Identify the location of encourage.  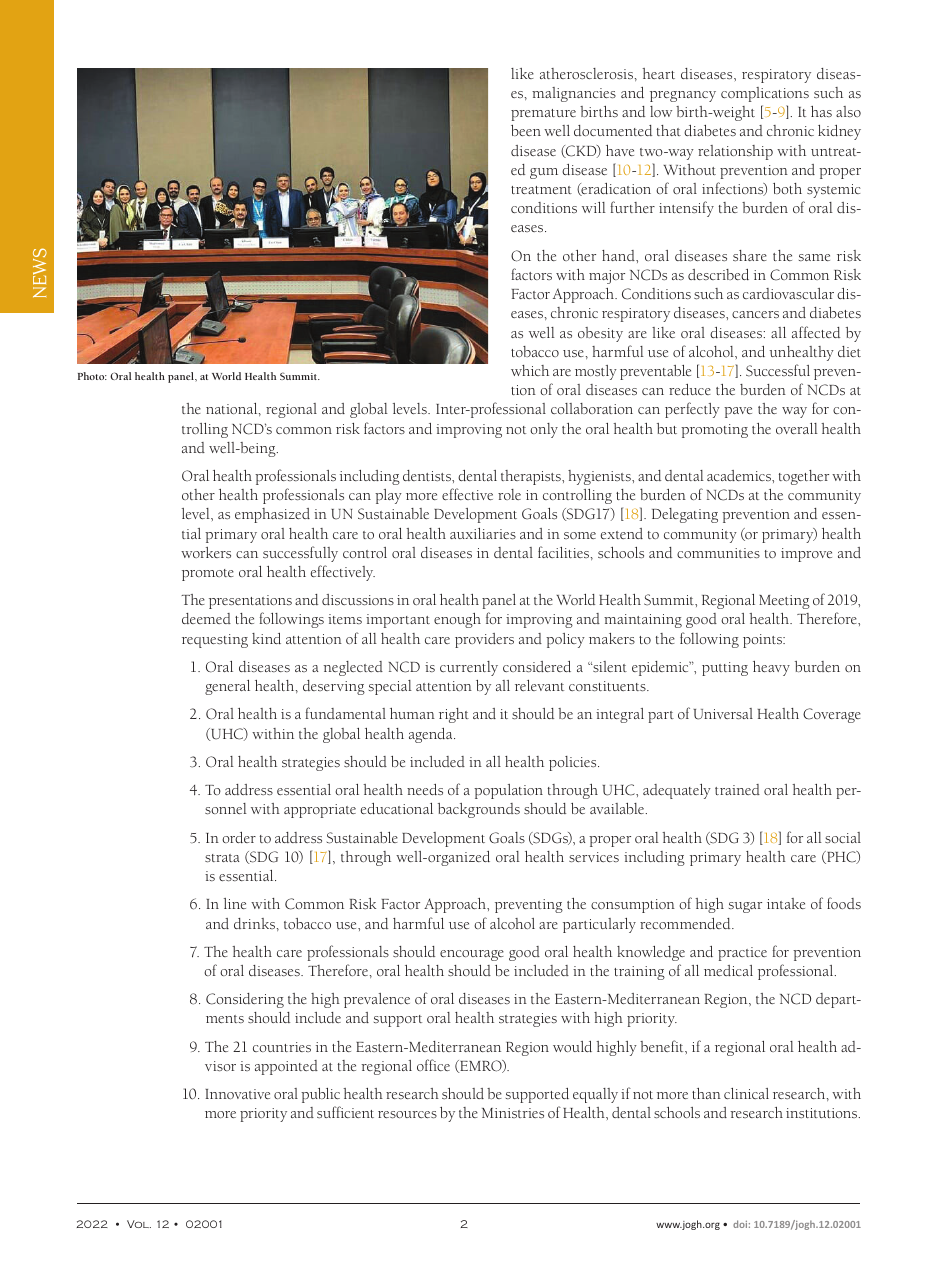
(472, 955).
